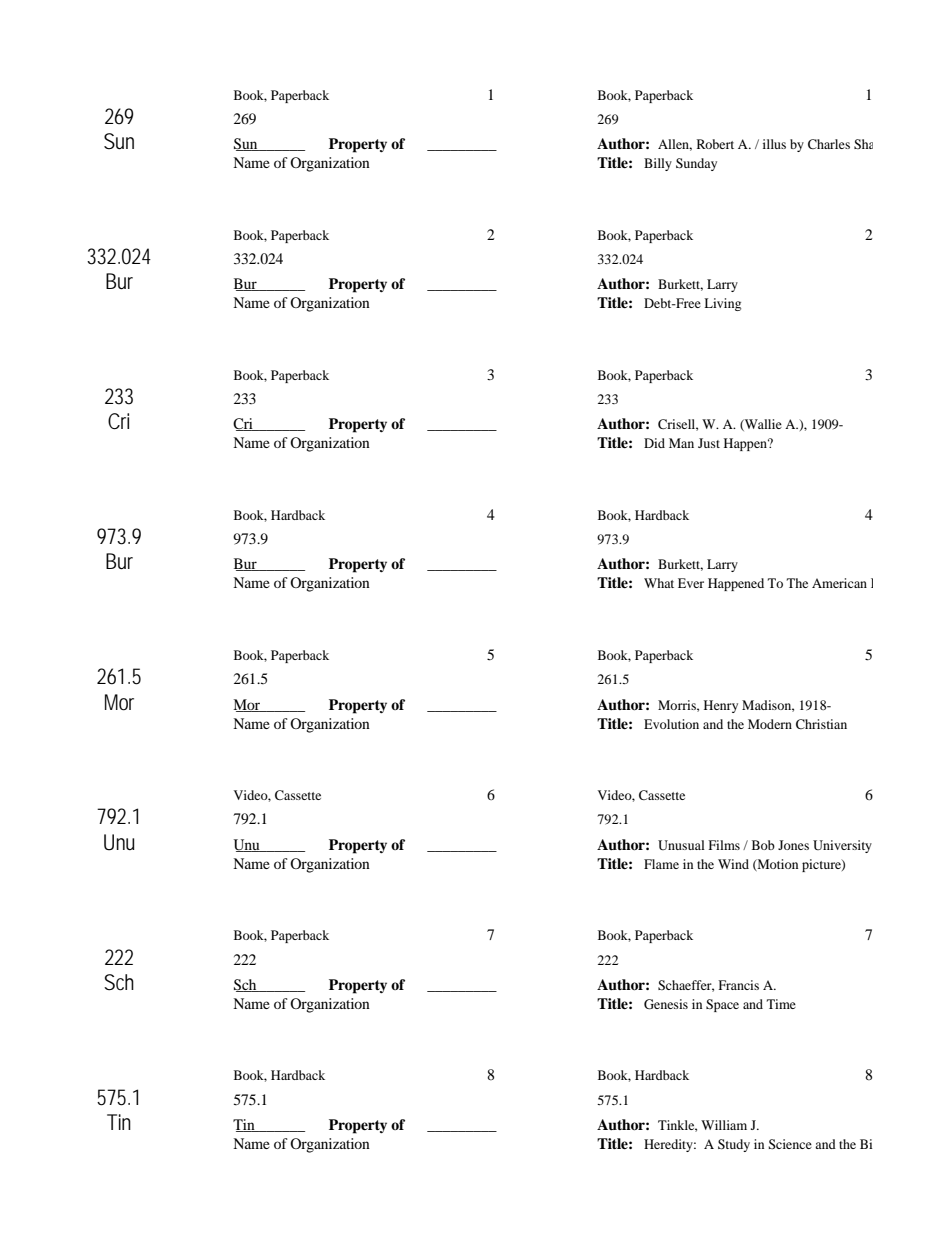 The width and height of the screenshot is (952, 1233). Describe the element at coordinates (721, 706) in the screenshot. I see `Henry` at that location.
